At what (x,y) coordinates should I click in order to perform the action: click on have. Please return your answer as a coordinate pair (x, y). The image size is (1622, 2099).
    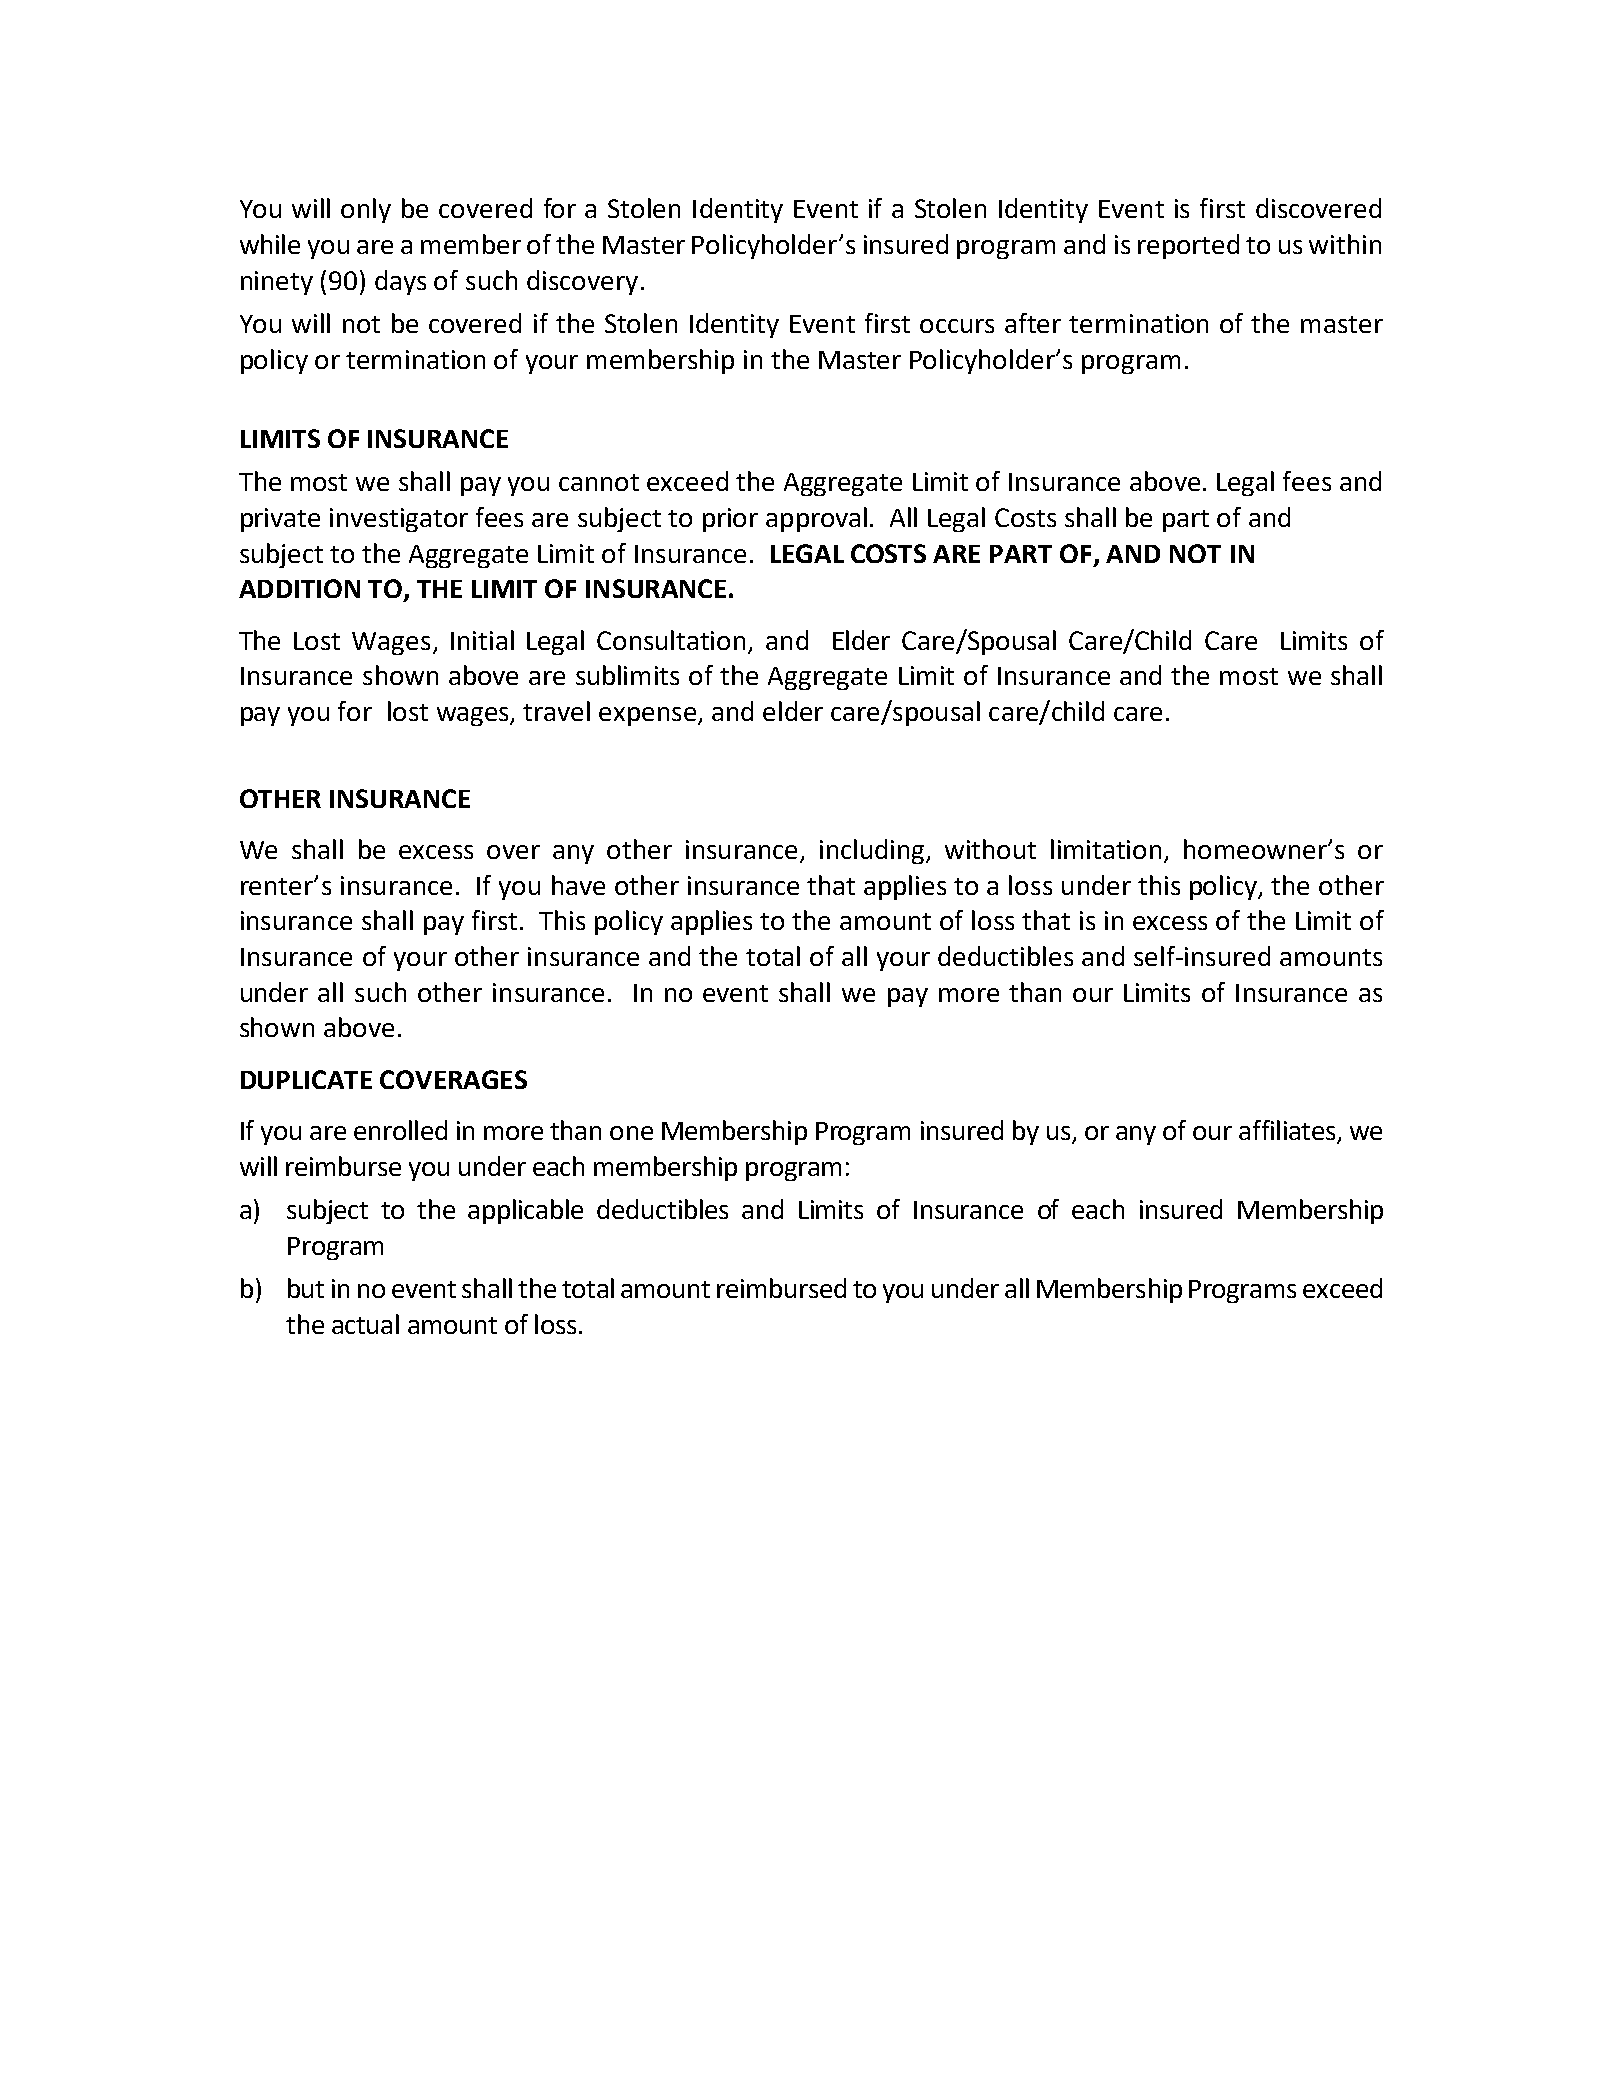
    Looking at the image, I should click on (578, 885).
